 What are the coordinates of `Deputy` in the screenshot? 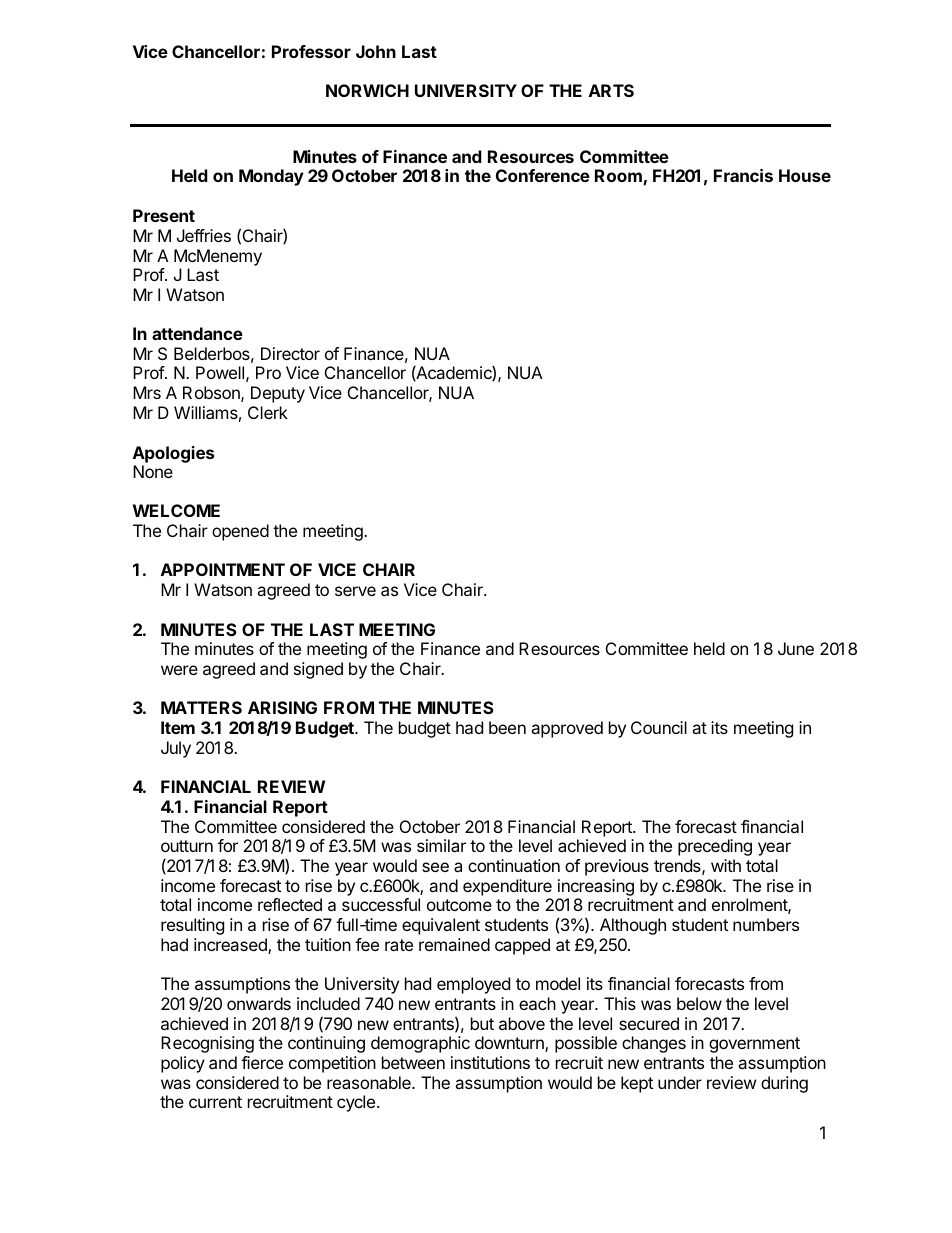 It's located at (278, 394).
